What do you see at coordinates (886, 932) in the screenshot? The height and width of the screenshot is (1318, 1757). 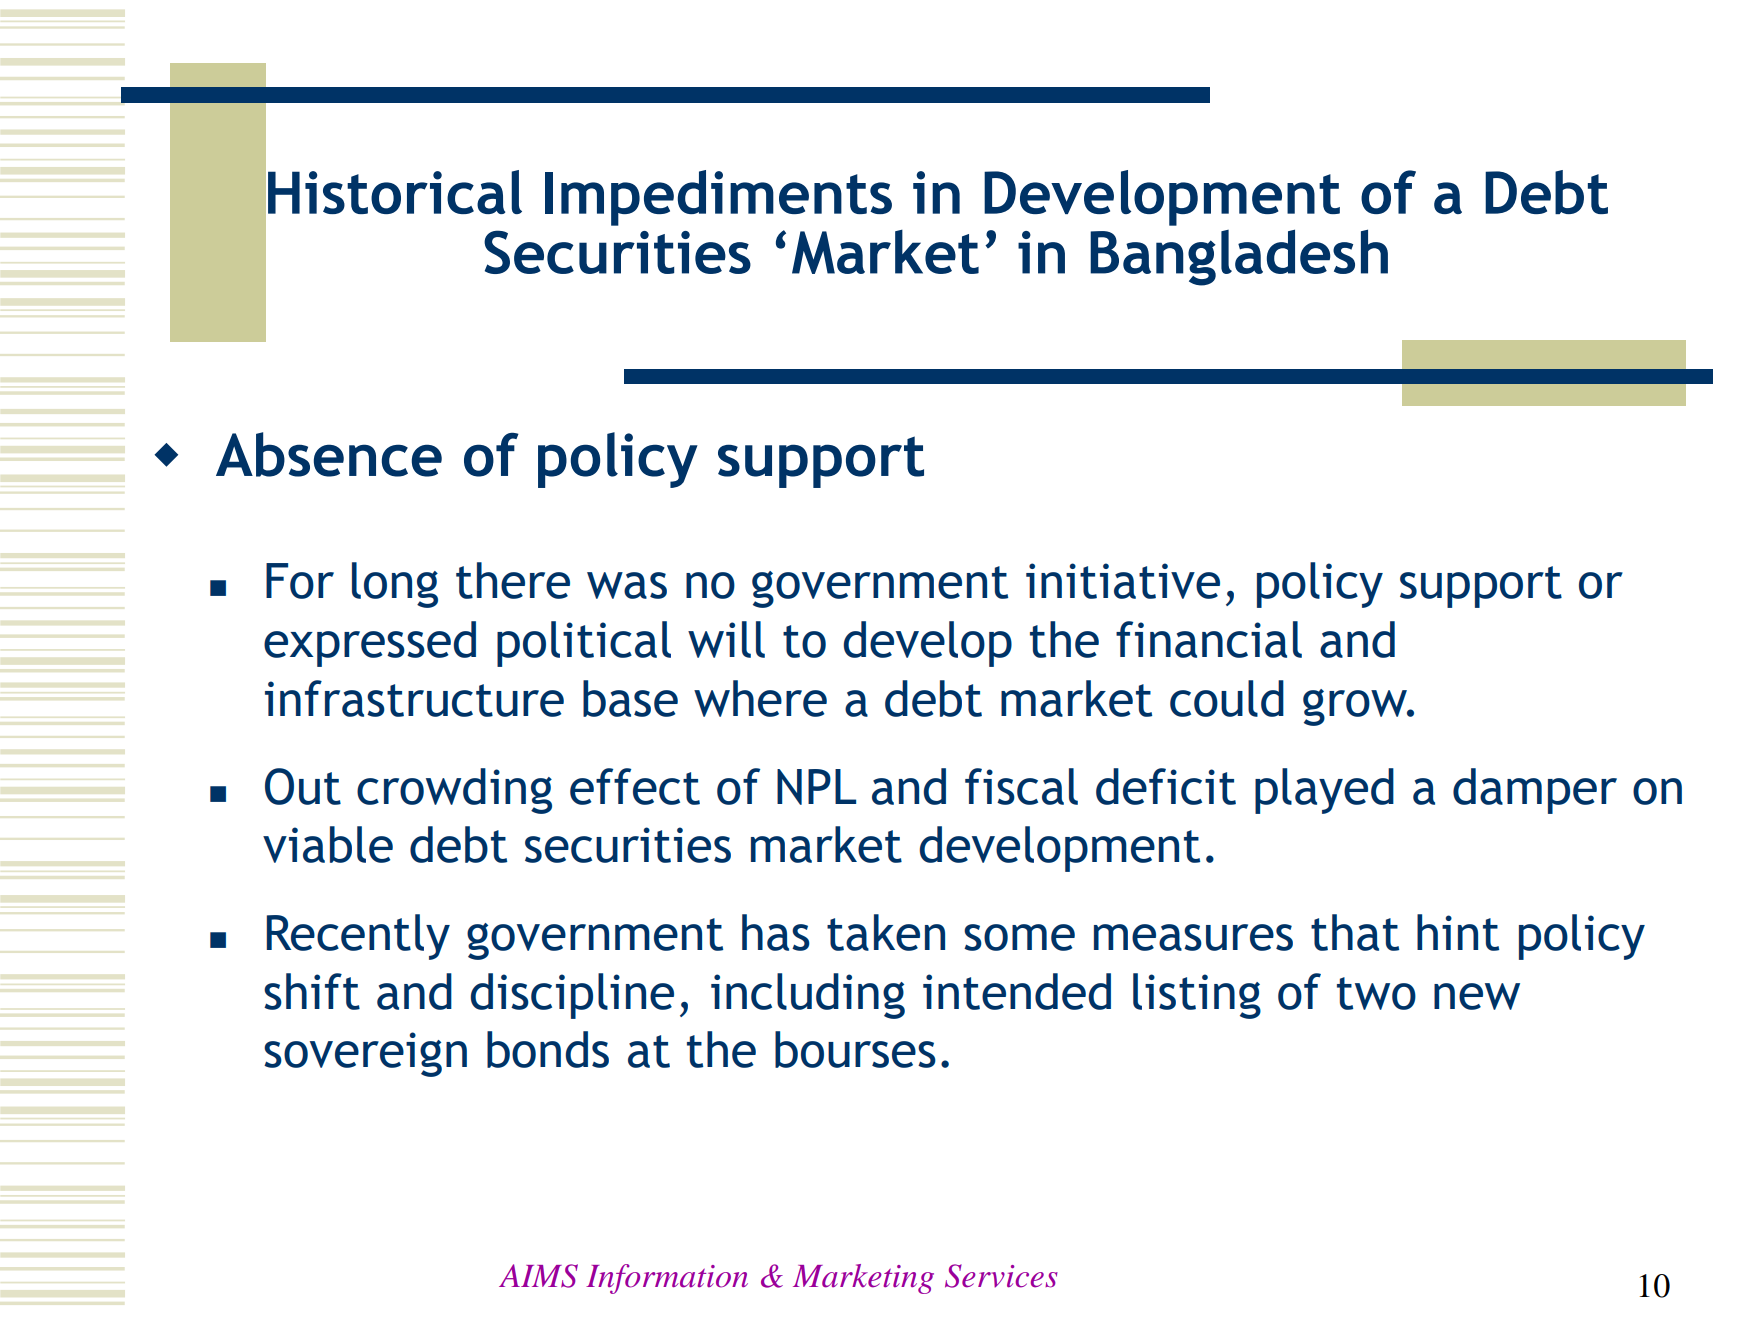 I see `taken` at bounding box center [886, 932].
